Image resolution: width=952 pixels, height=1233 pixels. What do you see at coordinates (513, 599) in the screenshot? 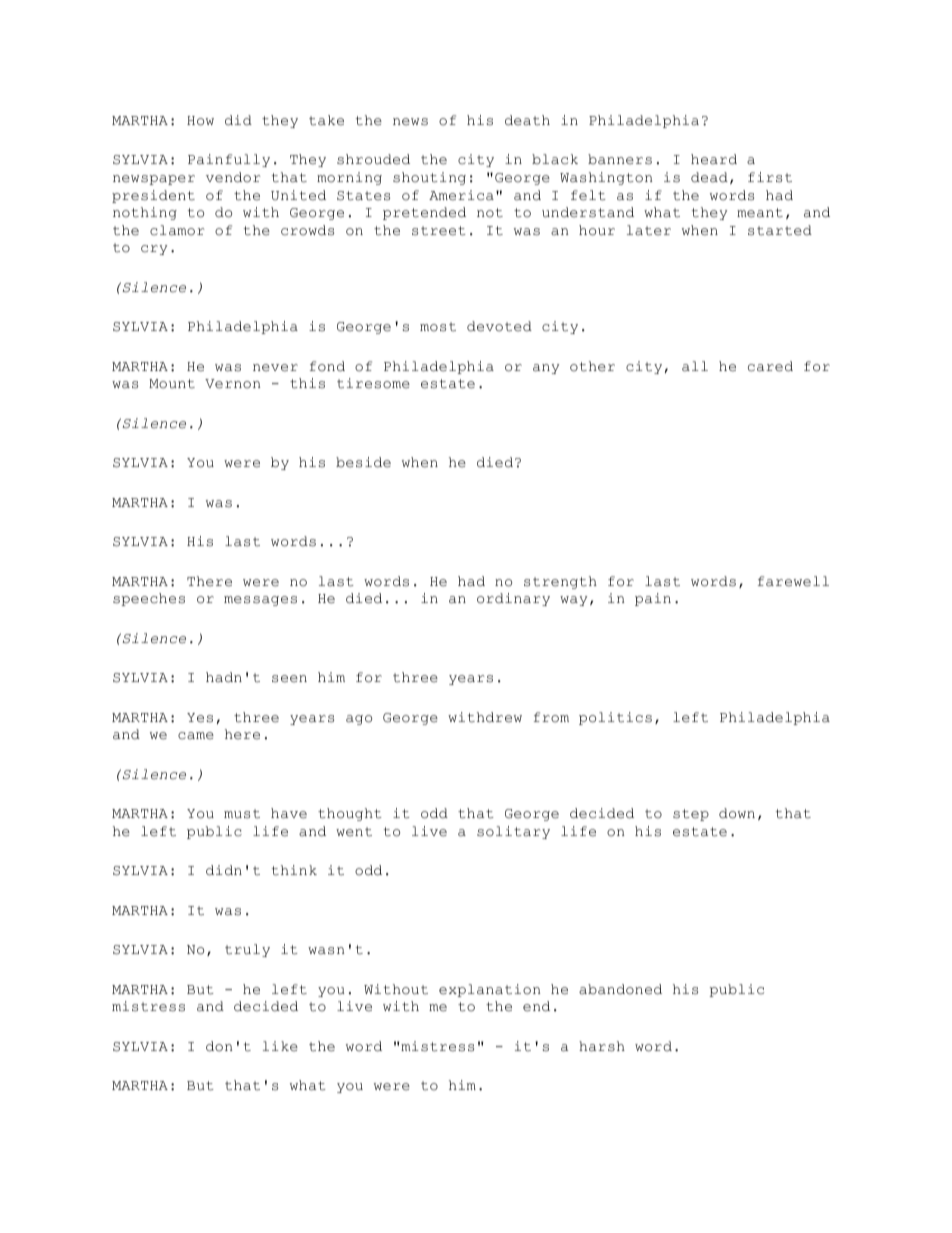
I see `ordinary` at bounding box center [513, 599].
